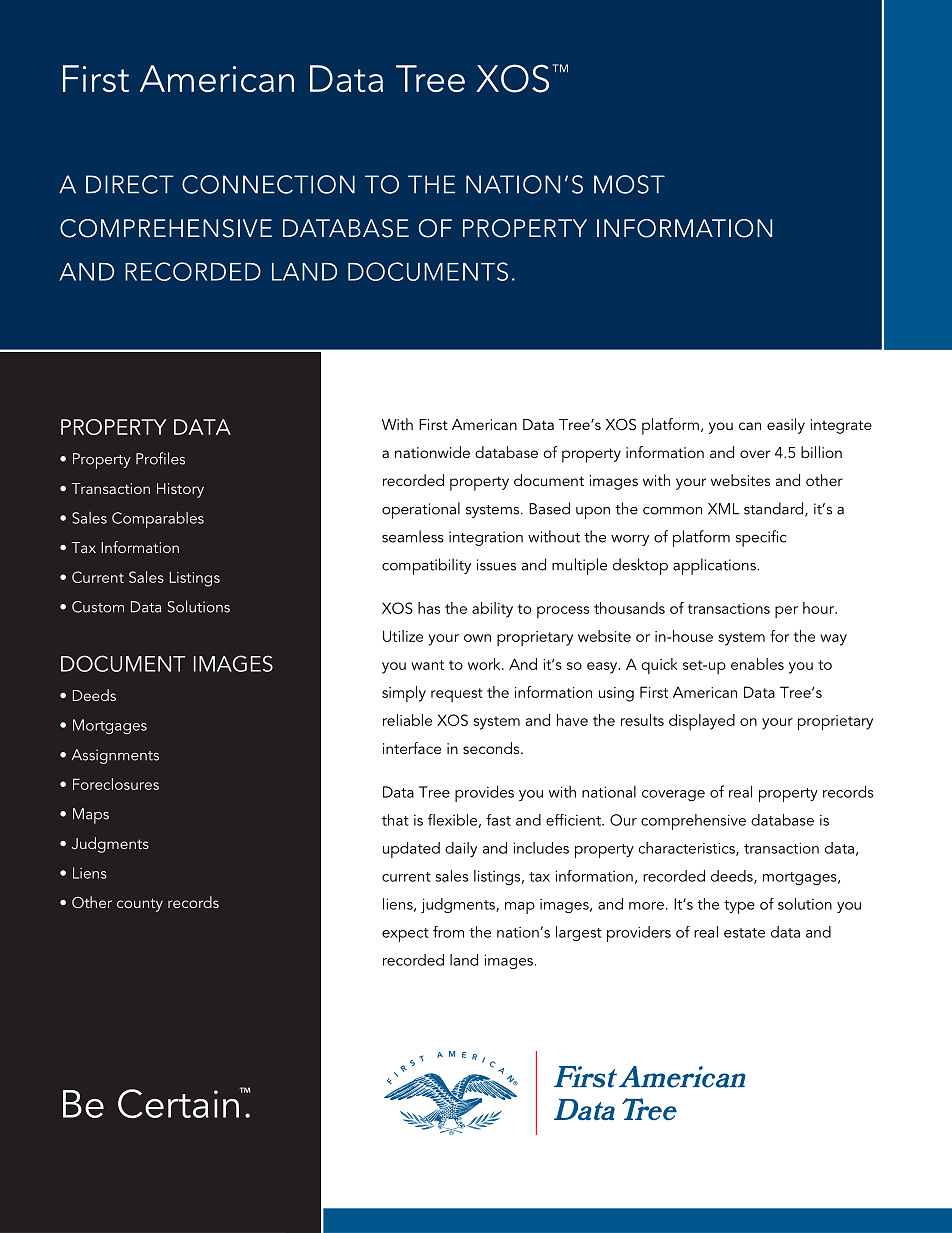 The image size is (952, 1233). Describe the element at coordinates (130, 184) in the screenshot. I see `DIRECT` at that location.
